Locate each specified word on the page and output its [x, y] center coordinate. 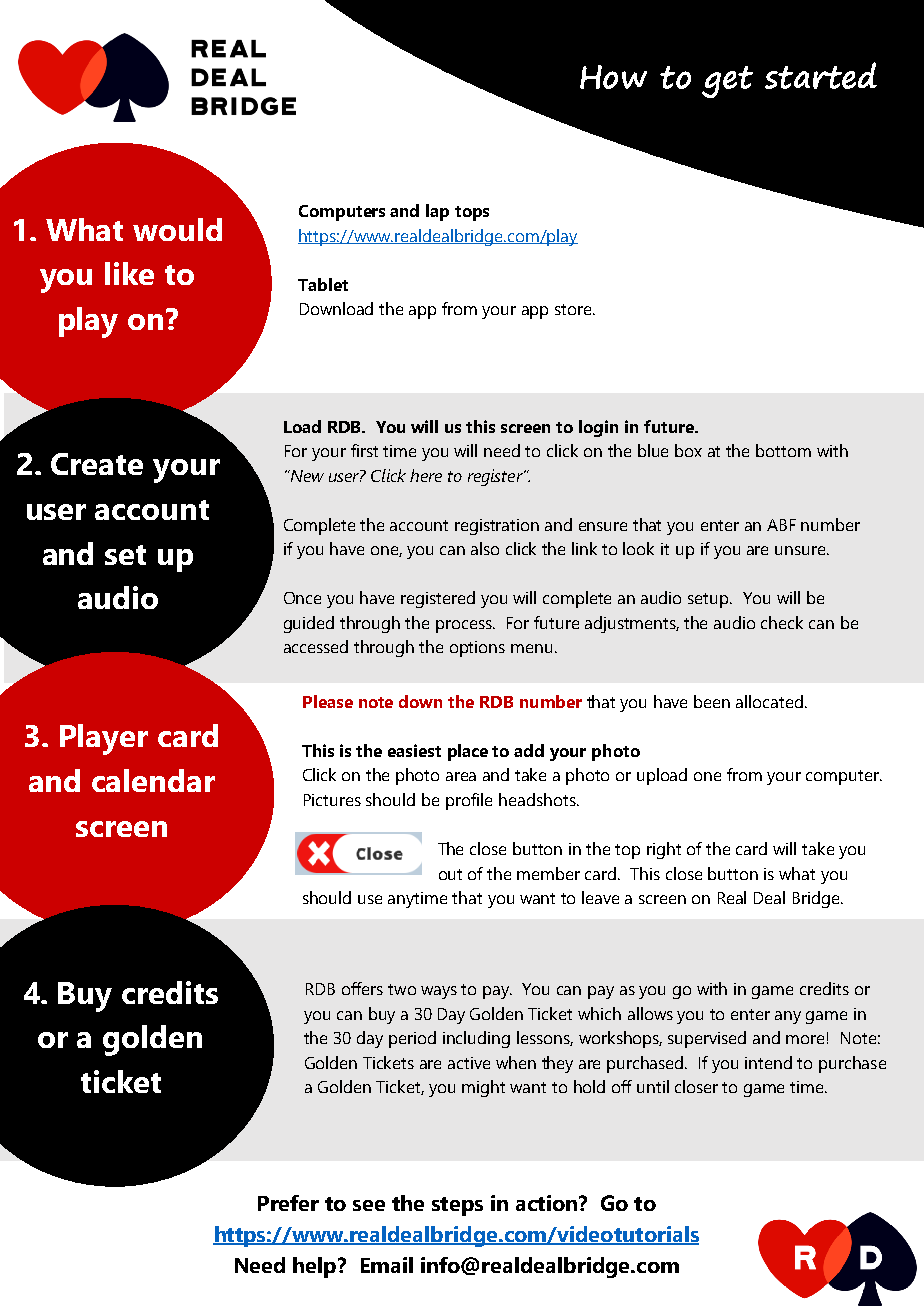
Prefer [288, 1203]
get [727, 82]
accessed [316, 646]
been [712, 701]
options [477, 649]
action [548, 1203]
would [177, 229]
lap [437, 212]
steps [457, 1206]
